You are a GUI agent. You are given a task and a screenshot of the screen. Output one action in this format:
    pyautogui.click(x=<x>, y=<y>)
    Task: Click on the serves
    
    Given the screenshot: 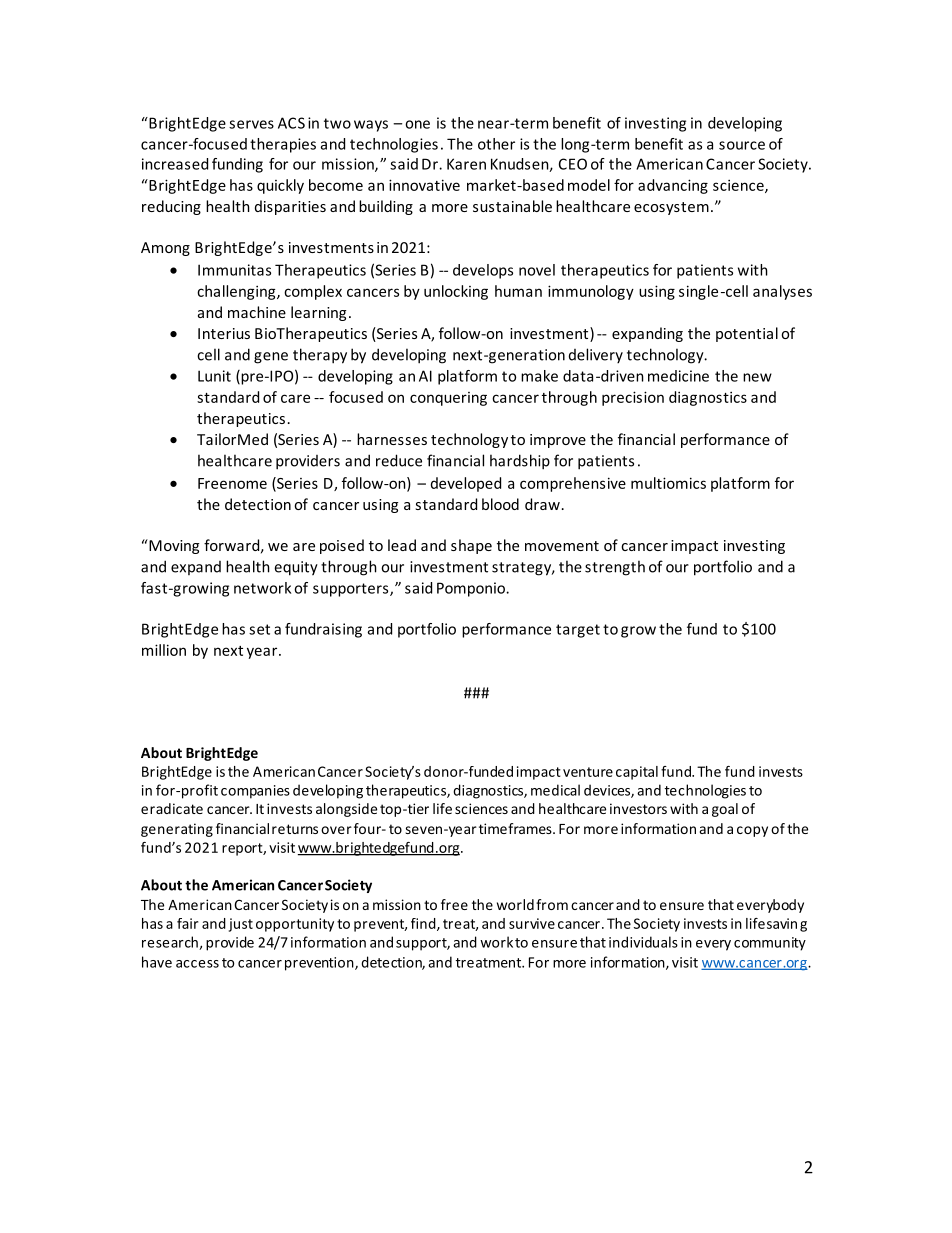 What is the action you would take?
    pyautogui.click(x=251, y=124)
